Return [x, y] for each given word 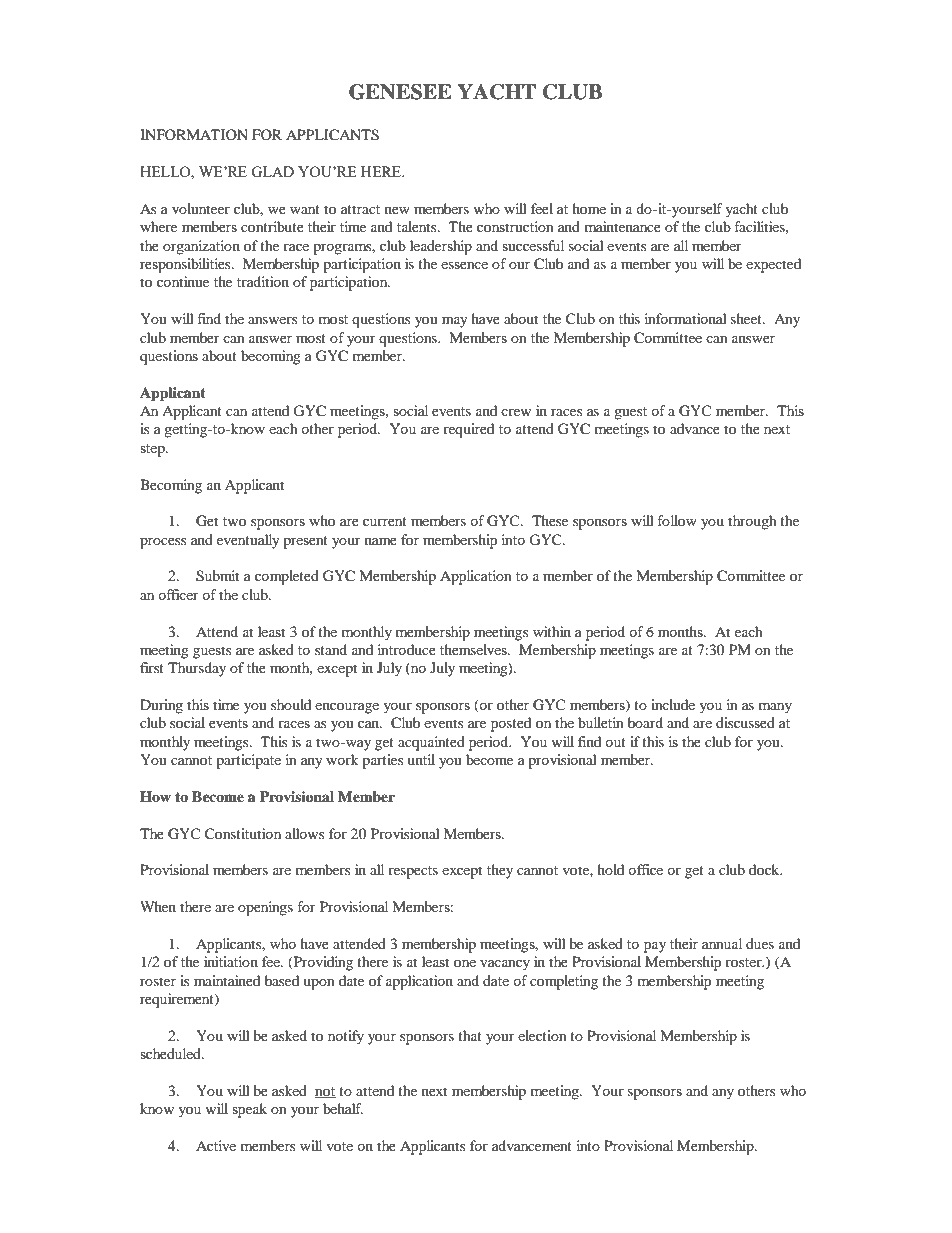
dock [765, 869]
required [468, 430]
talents [418, 226]
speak [249, 1110]
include [673, 704]
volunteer [201, 208]
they [500, 871]
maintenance [623, 226]
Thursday [197, 669]
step [153, 450]
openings [265, 908]
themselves [474, 649]
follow [677, 520]
